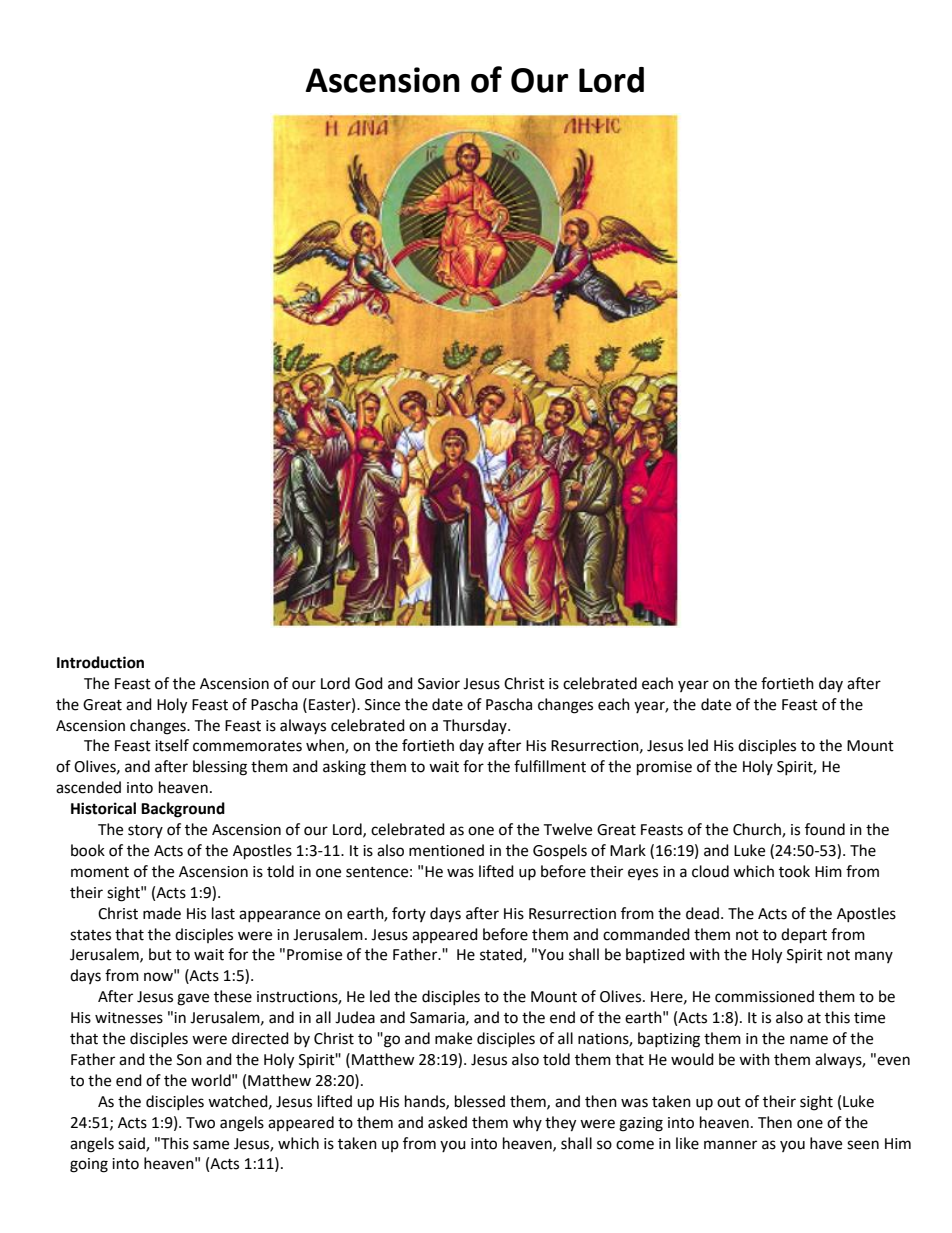 The height and width of the screenshot is (1233, 952). I want to click on have, so click(826, 1143).
